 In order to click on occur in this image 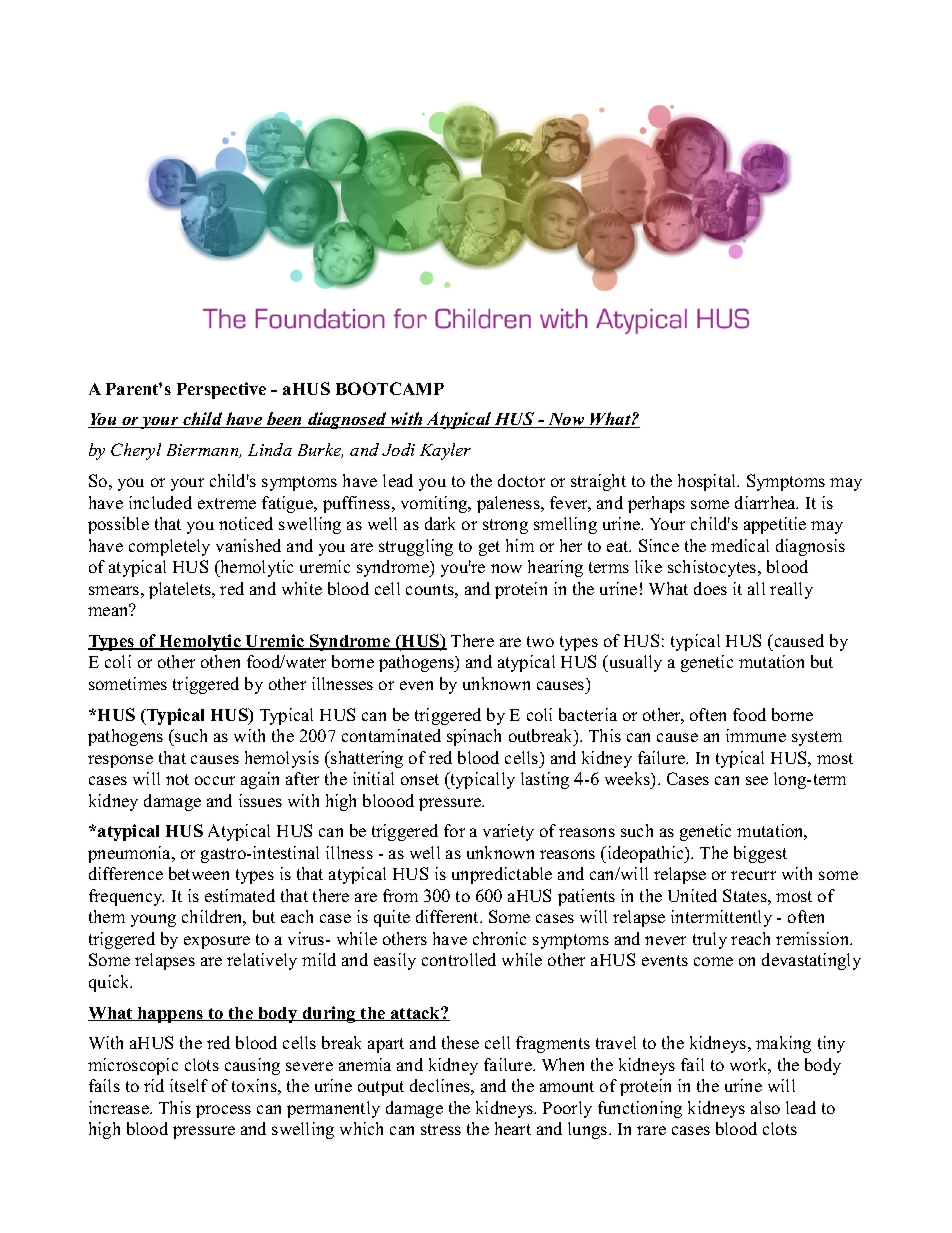, I will do `click(215, 780)`.
